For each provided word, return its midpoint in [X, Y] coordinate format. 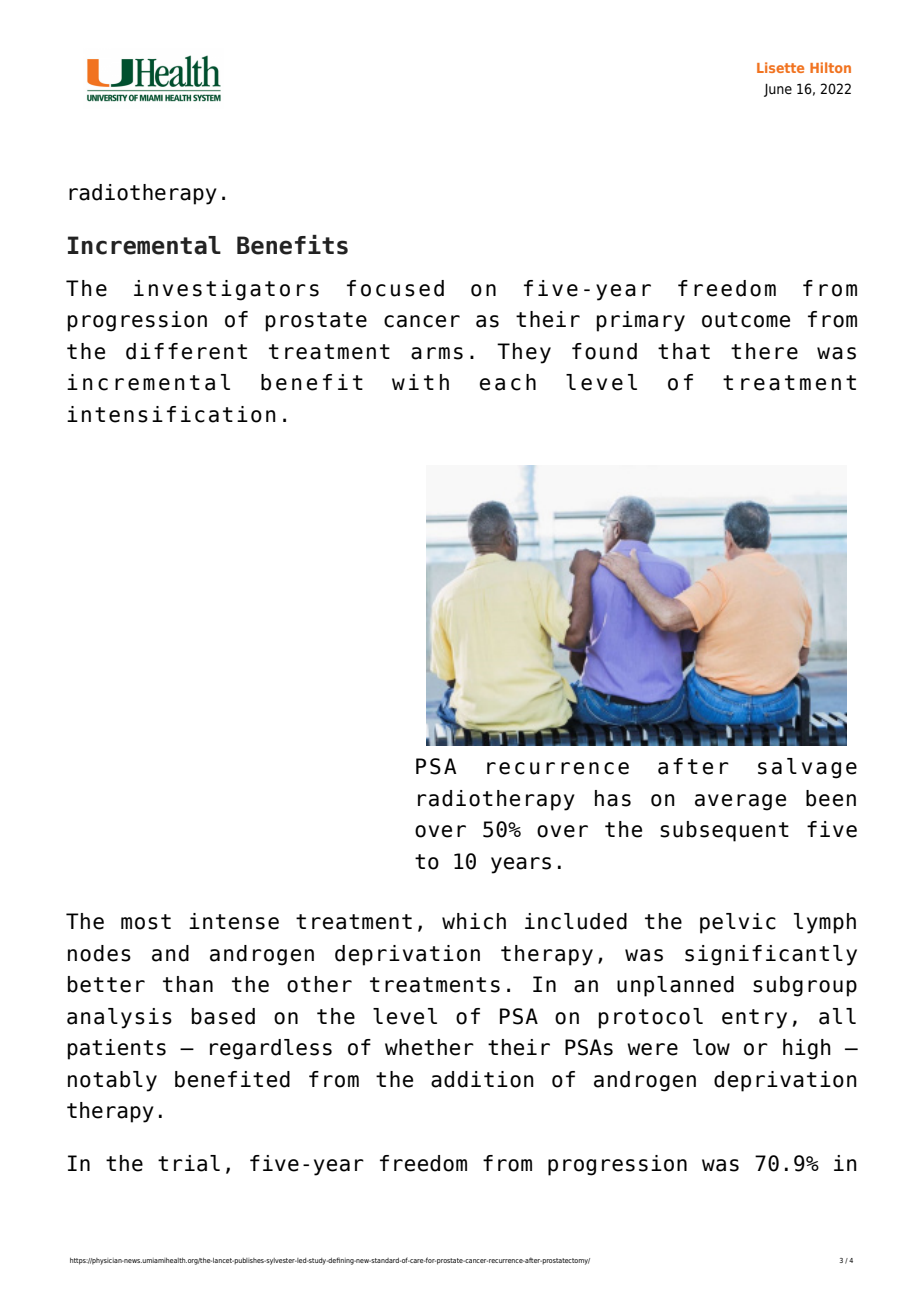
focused [395, 288]
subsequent [724, 831]
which [474, 921]
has [613, 798]
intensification [171, 414]
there [764, 351]
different [186, 351]
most [146, 922]
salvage [807, 768]
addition [482, 1079]
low [711, 1047]
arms [437, 353]
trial [189, 1163]
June [778, 90]
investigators [226, 290]
